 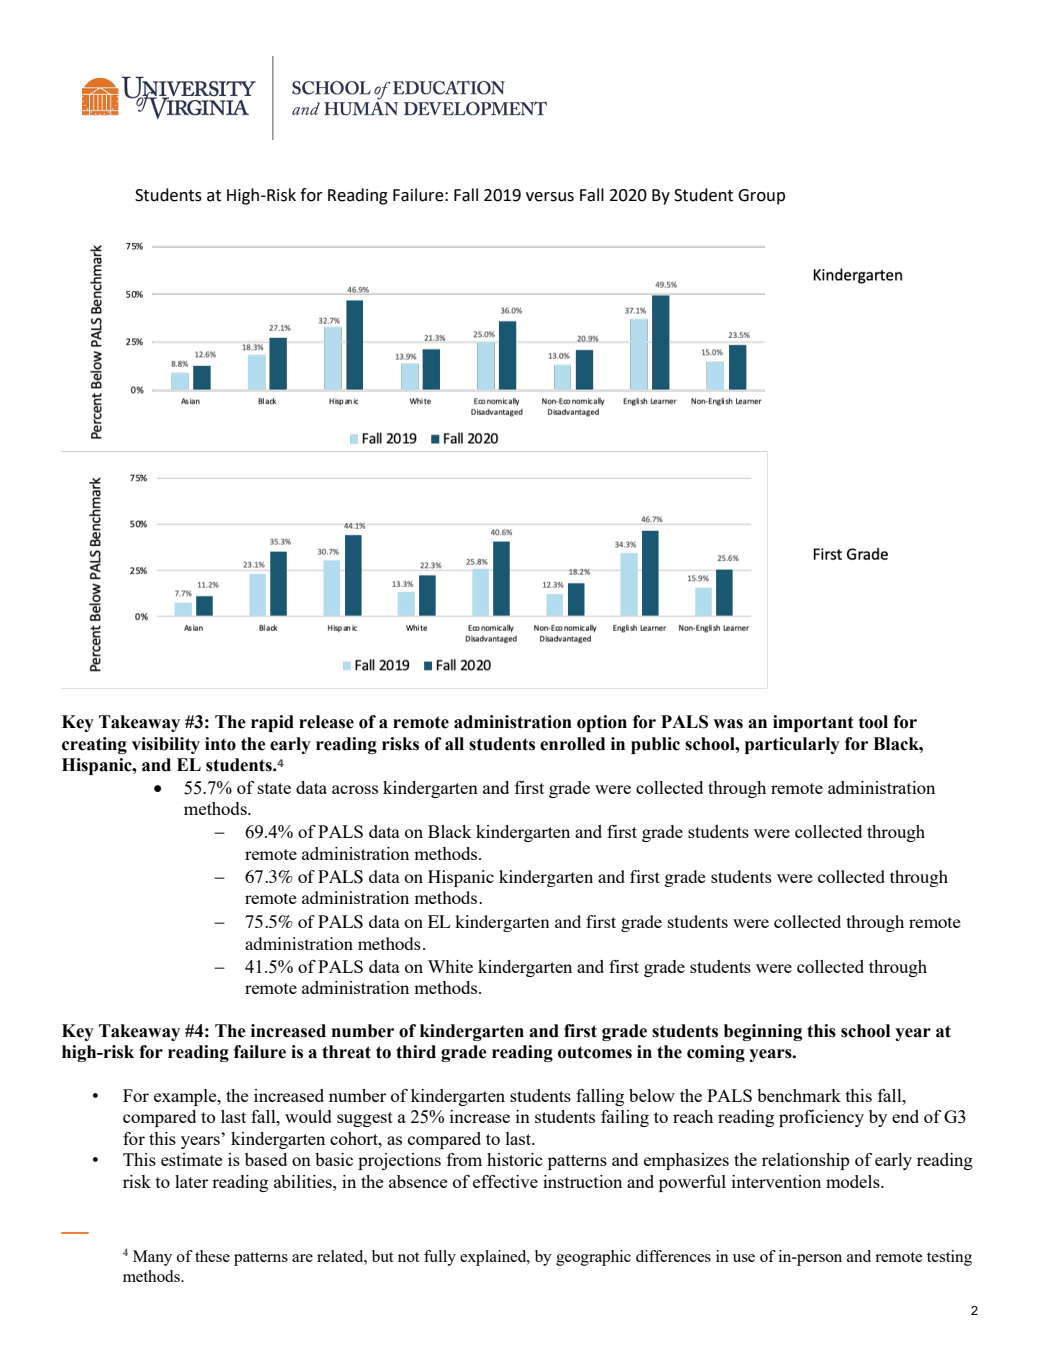 What do you see at coordinates (572, 744) in the image?
I see `enrolled` at bounding box center [572, 744].
